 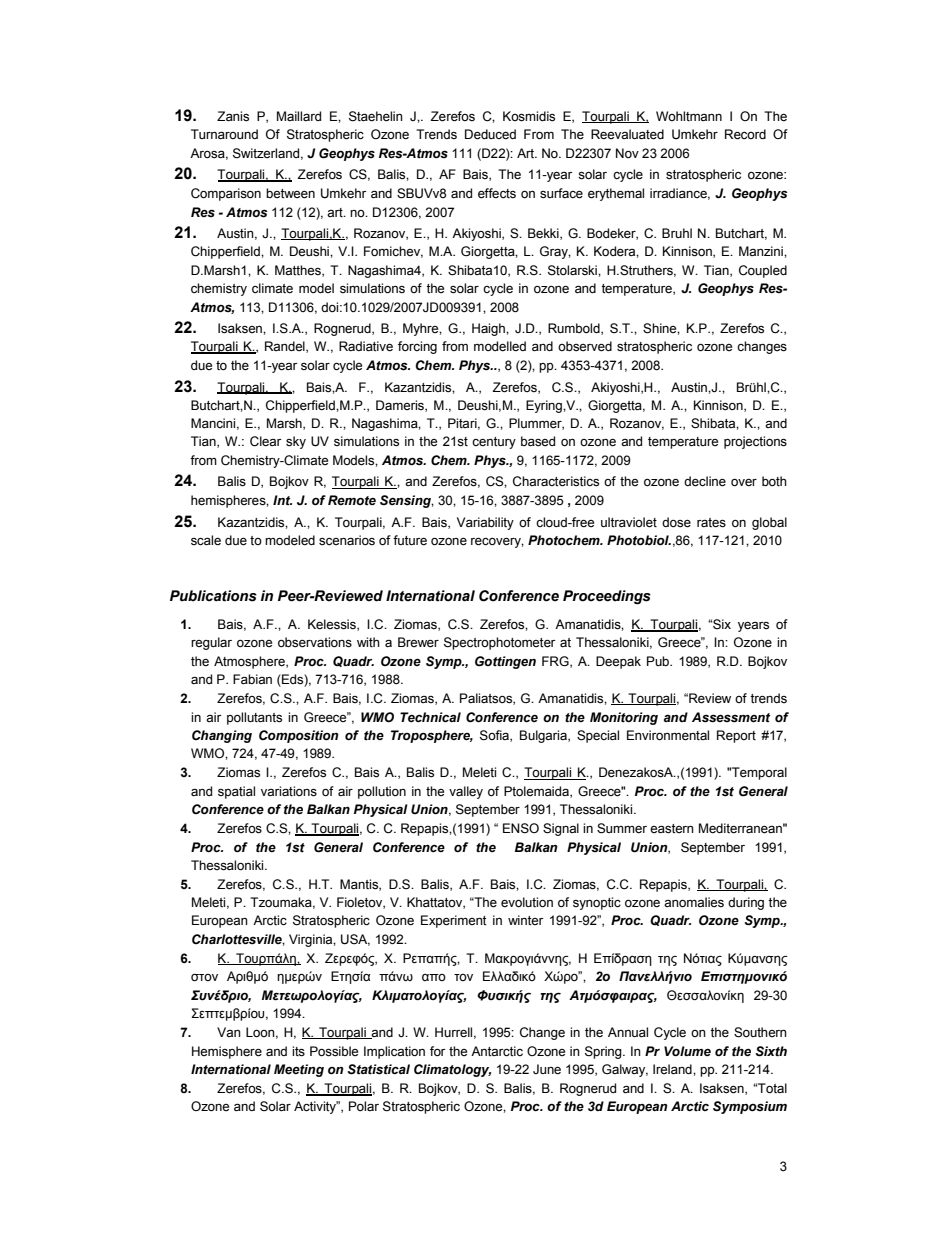 What do you see at coordinates (266, 441) in the document?
I see `Clear` at bounding box center [266, 441].
